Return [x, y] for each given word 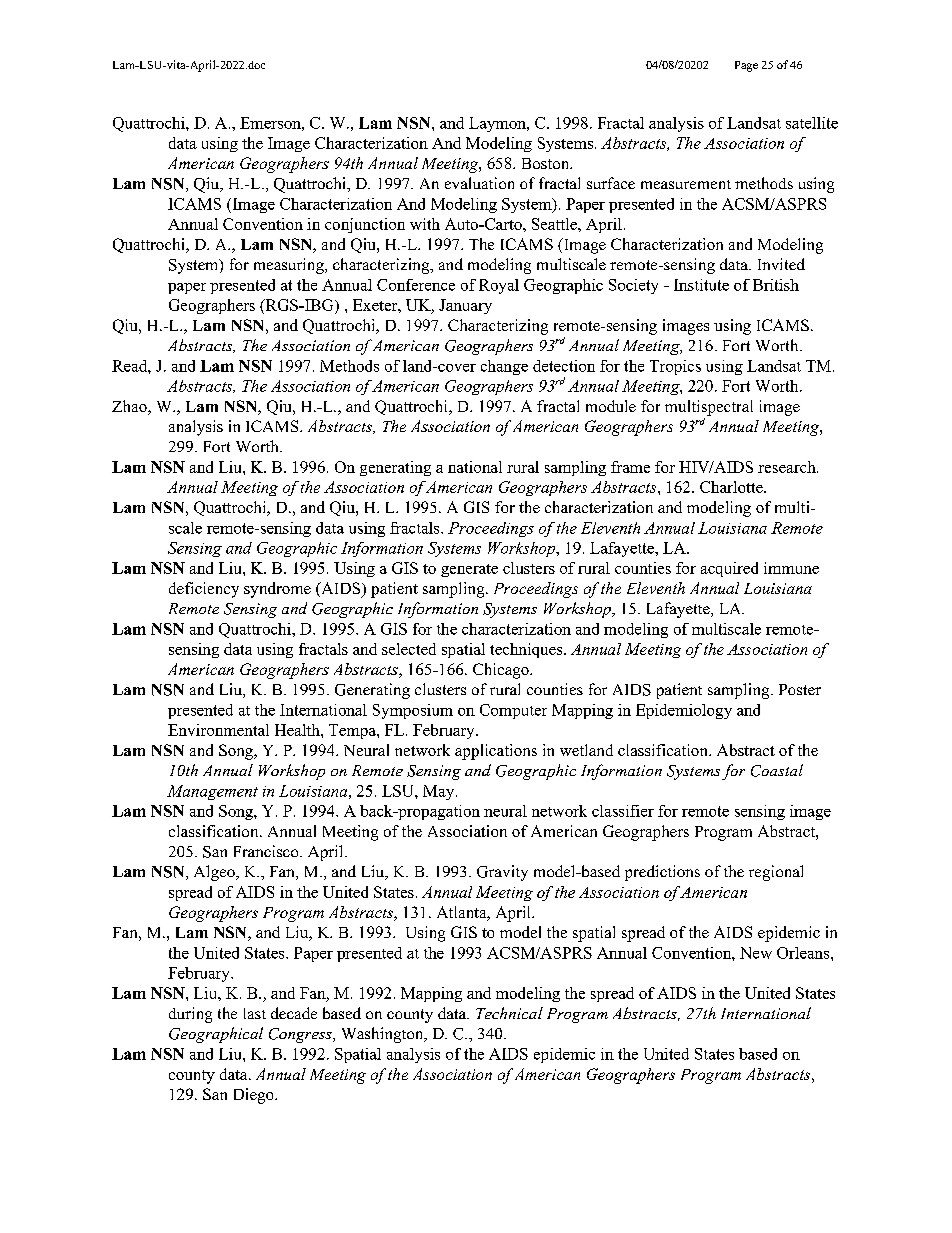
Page [746, 66]
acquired [729, 569]
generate [469, 570]
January [465, 306]
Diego [255, 1096]
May [440, 792]
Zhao [130, 407]
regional [776, 873]
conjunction [365, 225]
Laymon [498, 124]
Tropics [675, 367]
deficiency [204, 590]
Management [212, 792]
